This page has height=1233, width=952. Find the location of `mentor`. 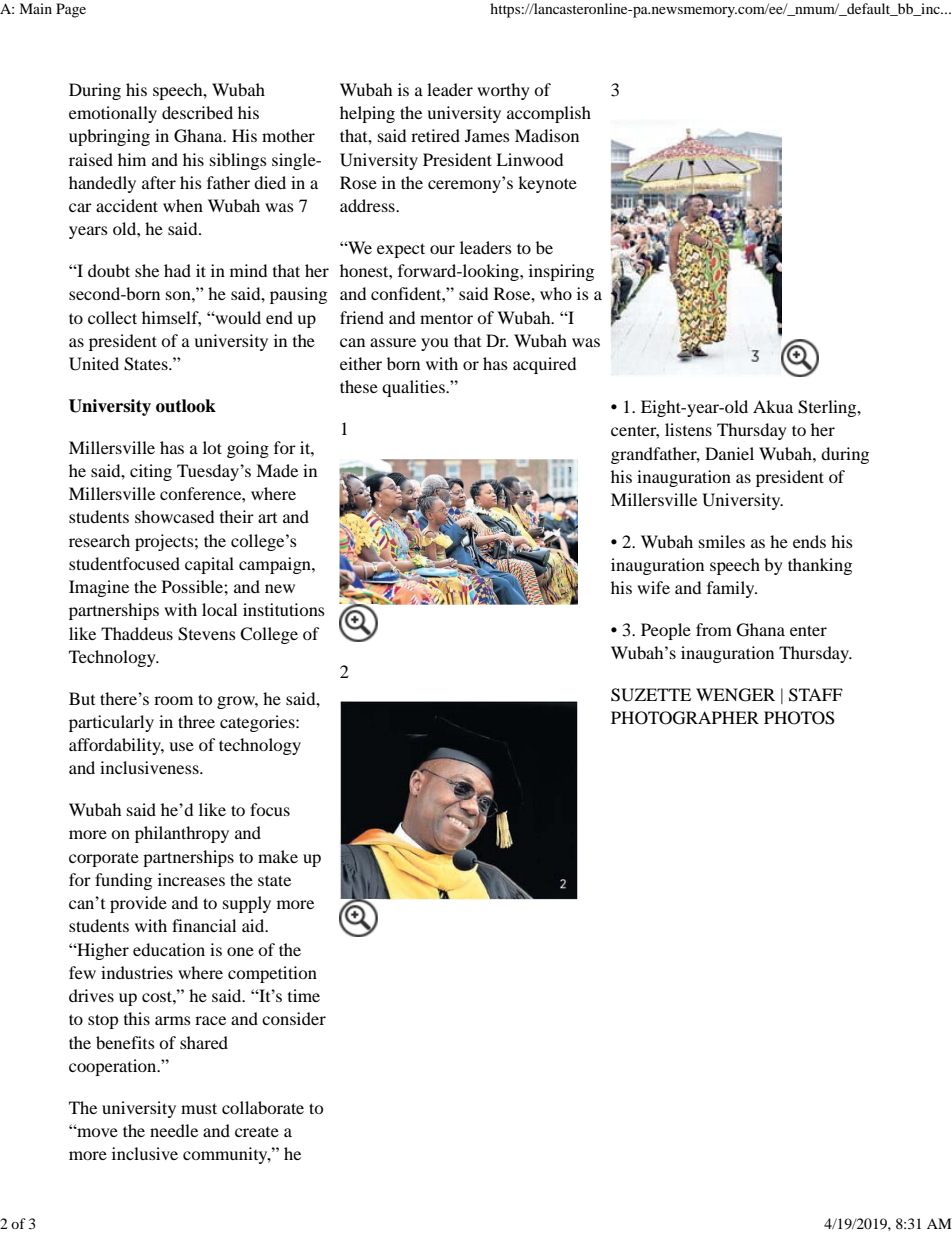

mentor is located at coordinates (446, 318).
